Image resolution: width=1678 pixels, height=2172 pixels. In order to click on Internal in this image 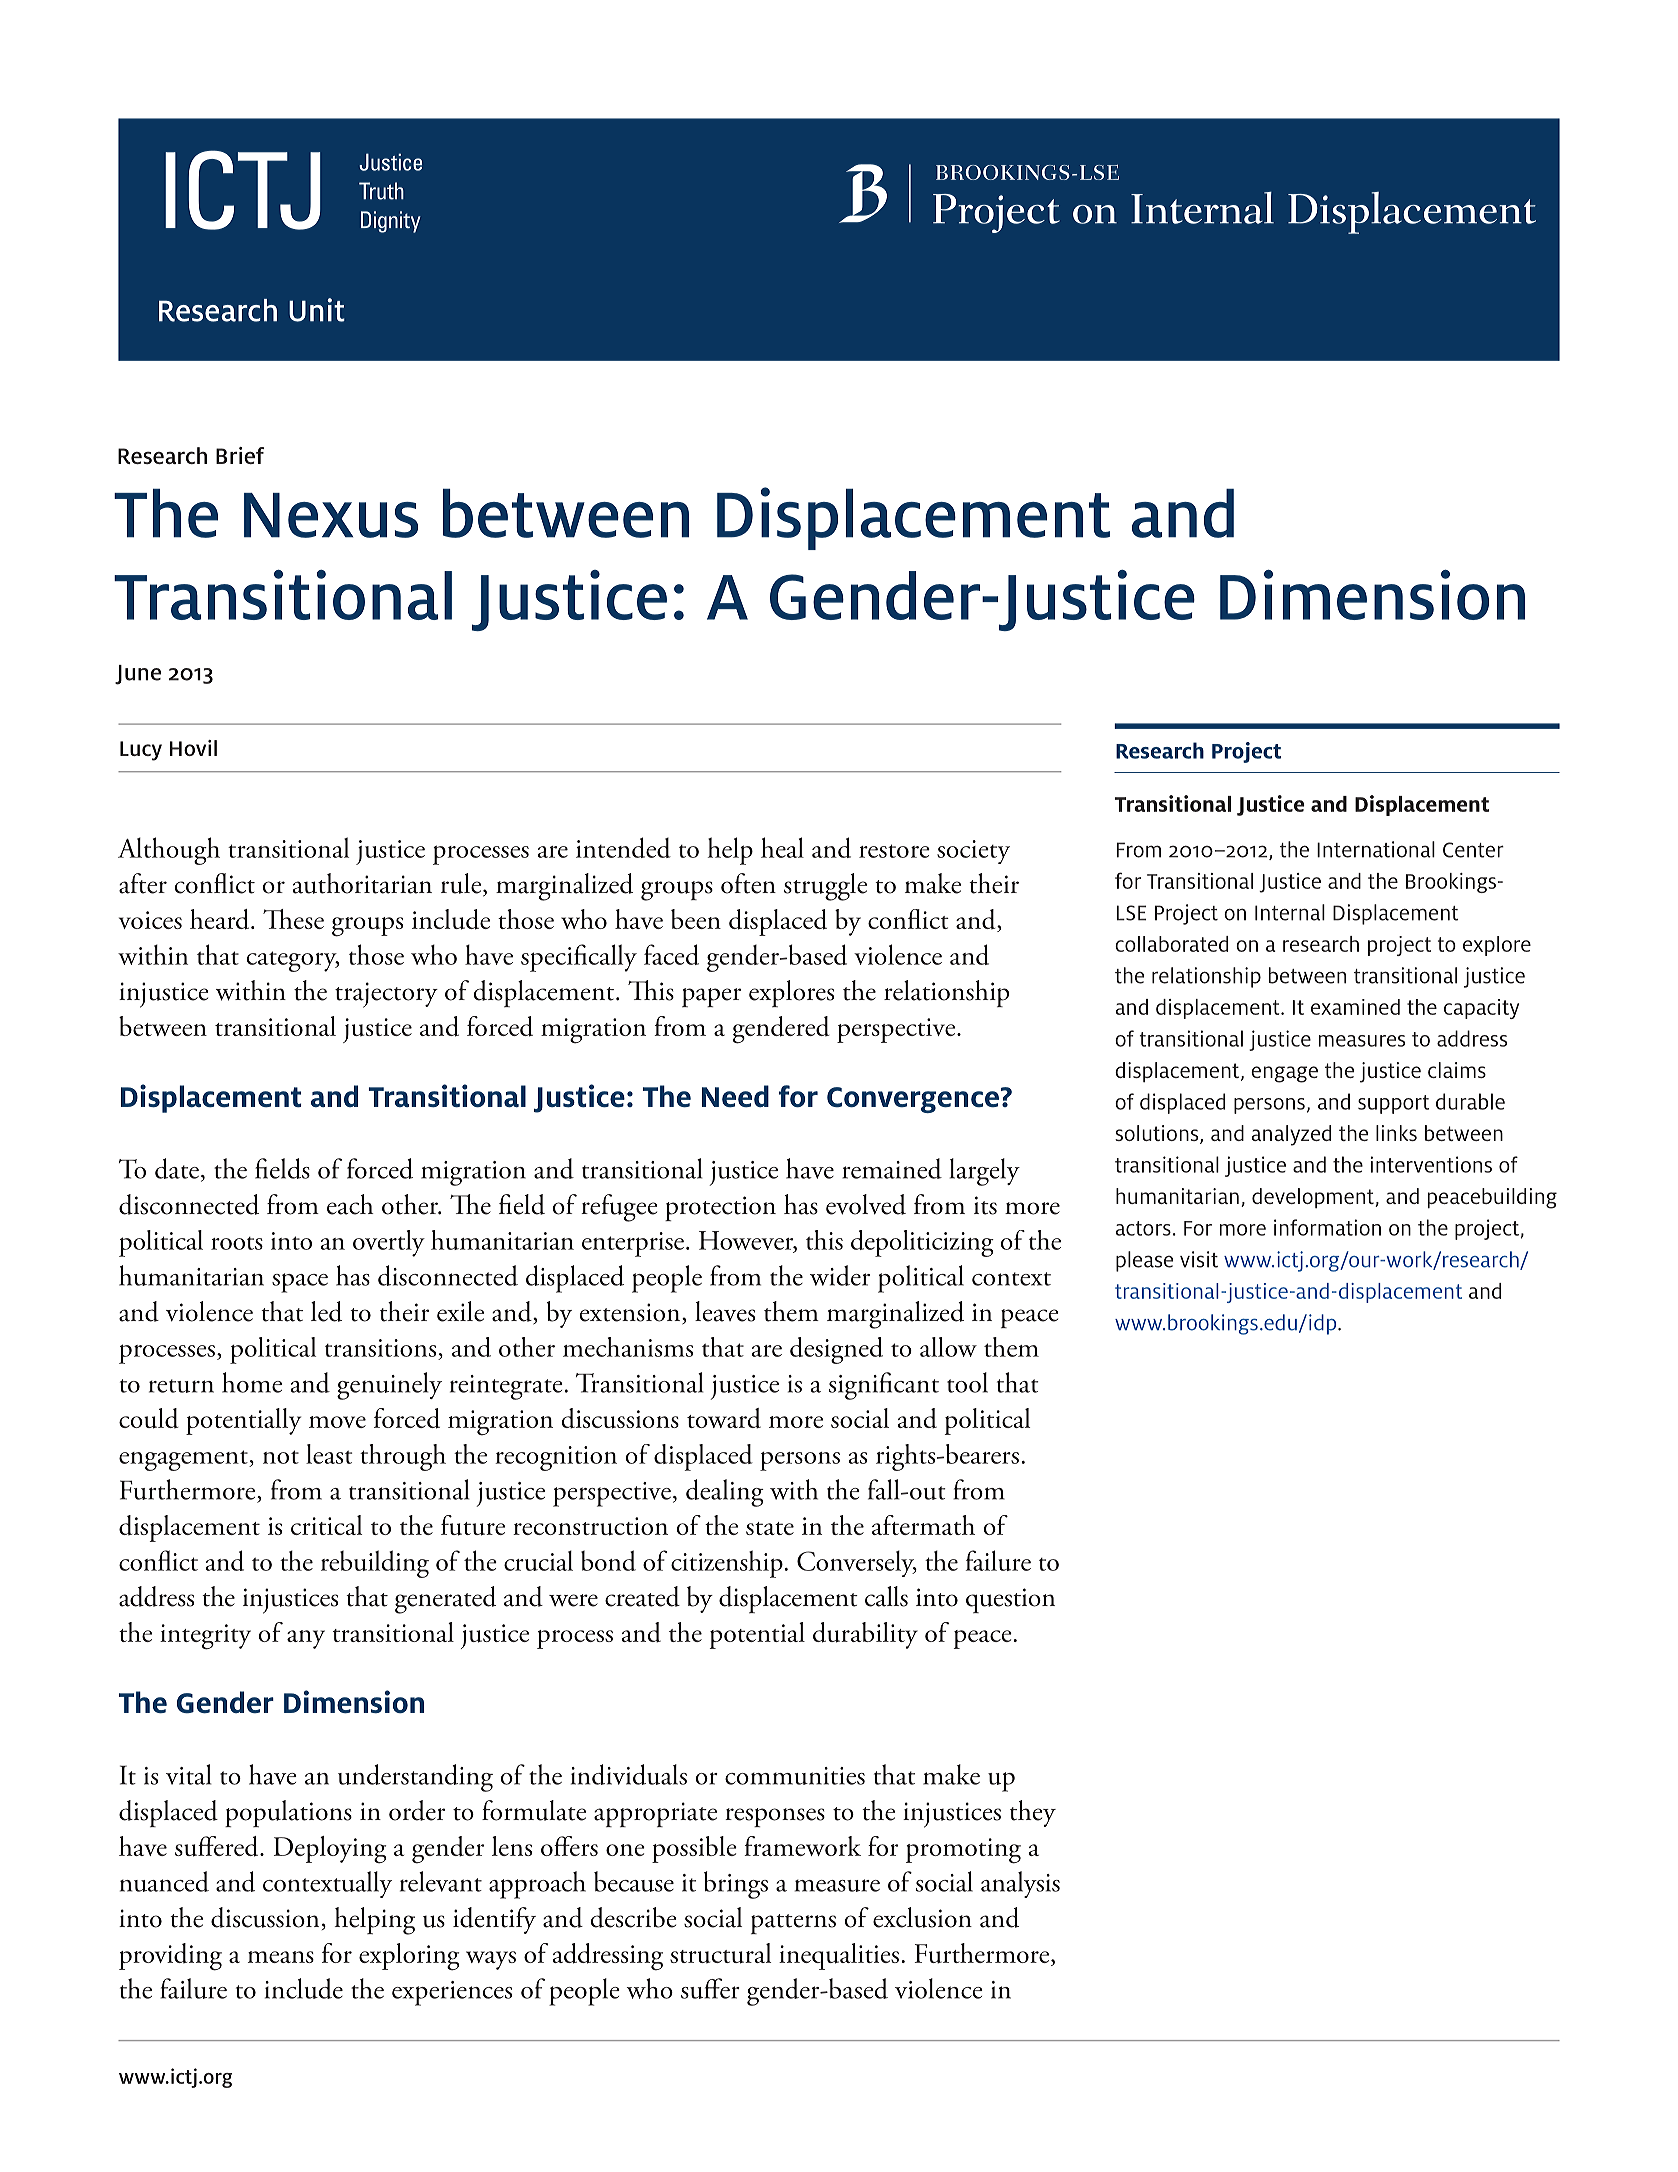, I will do `click(1290, 912)`.
